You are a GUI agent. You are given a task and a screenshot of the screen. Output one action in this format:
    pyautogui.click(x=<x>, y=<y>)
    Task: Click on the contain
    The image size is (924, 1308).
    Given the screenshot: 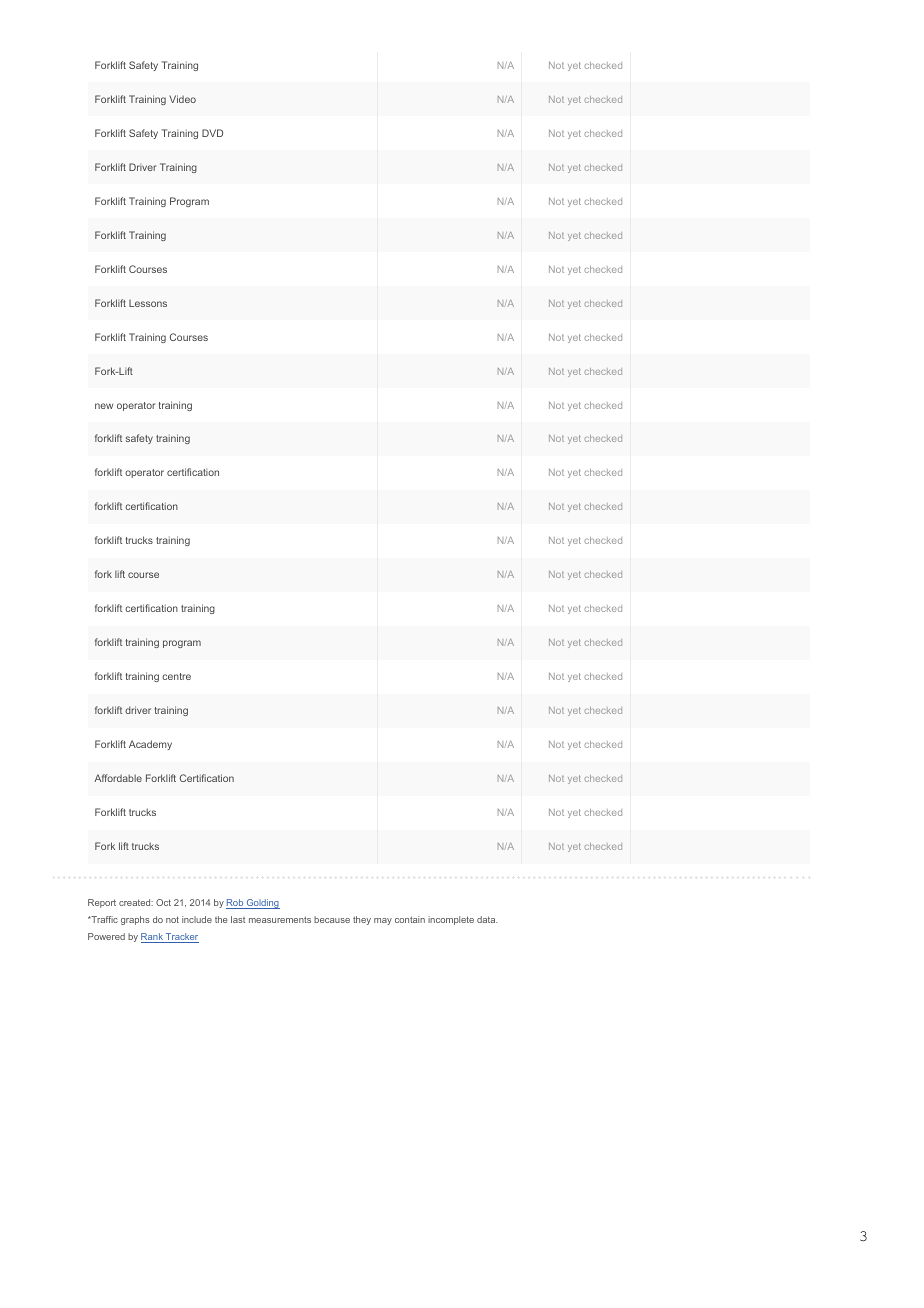 What is the action you would take?
    pyautogui.click(x=410, y=919)
